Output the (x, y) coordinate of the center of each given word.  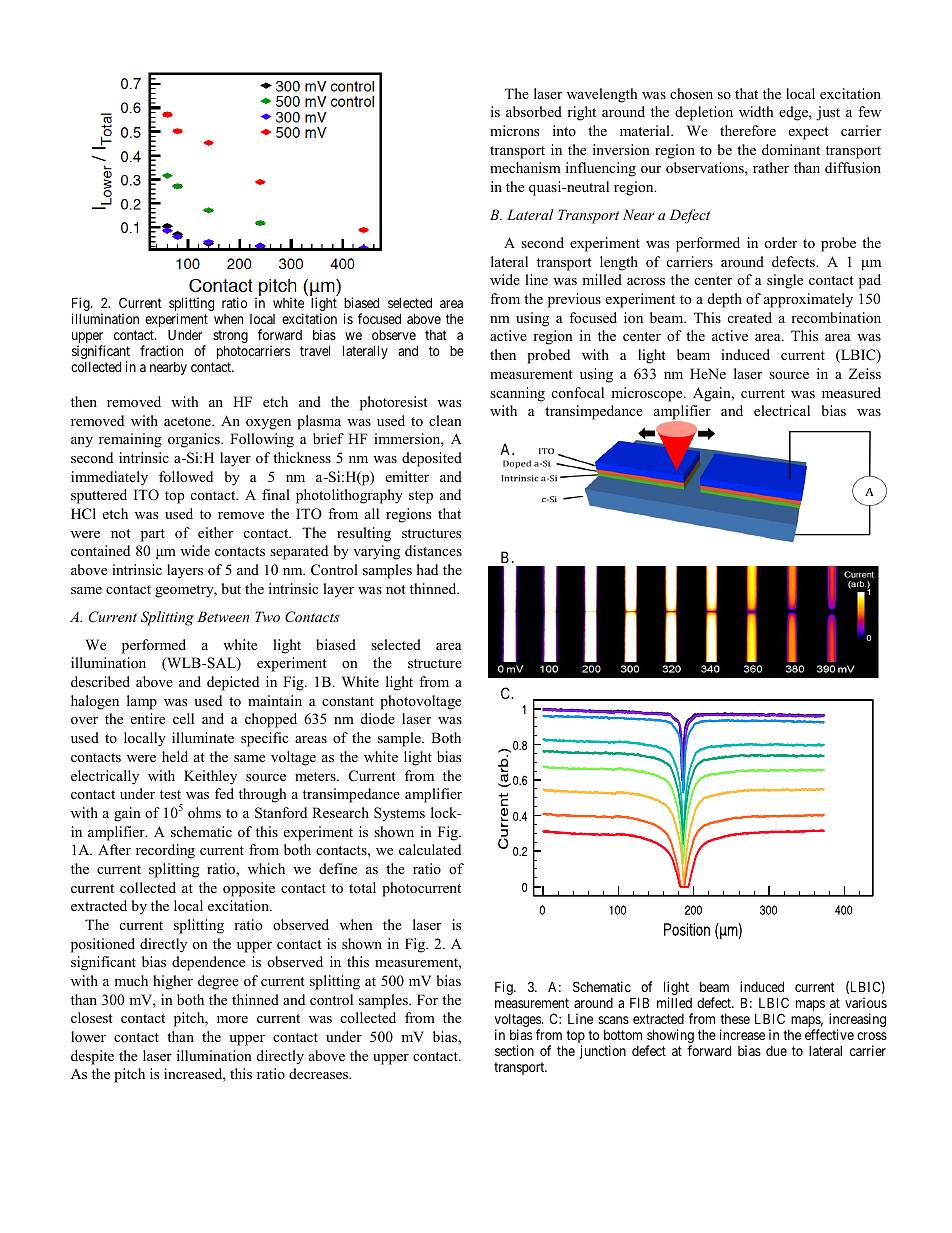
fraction (161, 350)
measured (851, 392)
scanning (517, 394)
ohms (204, 812)
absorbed (534, 111)
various (866, 1002)
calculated (430, 849)
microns (514, 130)
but (231, 588)
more (232, 1019)
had (427, 569)
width (756, 111)
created (750, 317)
